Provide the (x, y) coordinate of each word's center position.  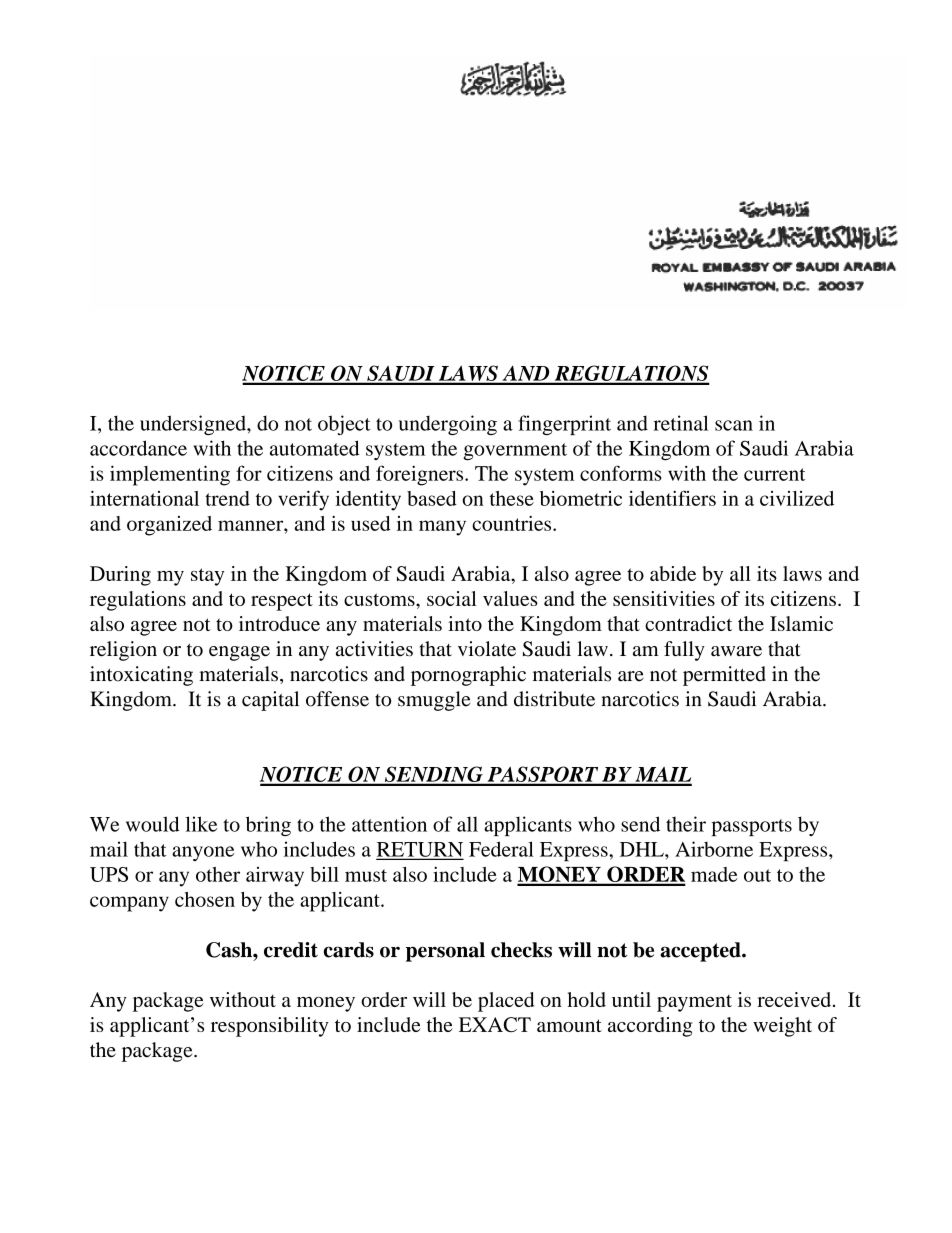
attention (389, 824)
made (714, 874)
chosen (205, 899)
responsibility (270, 1027)
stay (207, 577)
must (366, 875)
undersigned (194, 425)
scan (734, 425)
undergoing (448, 425)
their (686, 824)
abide (673, 573)
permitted (724, 676)
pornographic (468, 676)
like (201, 824)
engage (239, 653)
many (442, 528)
